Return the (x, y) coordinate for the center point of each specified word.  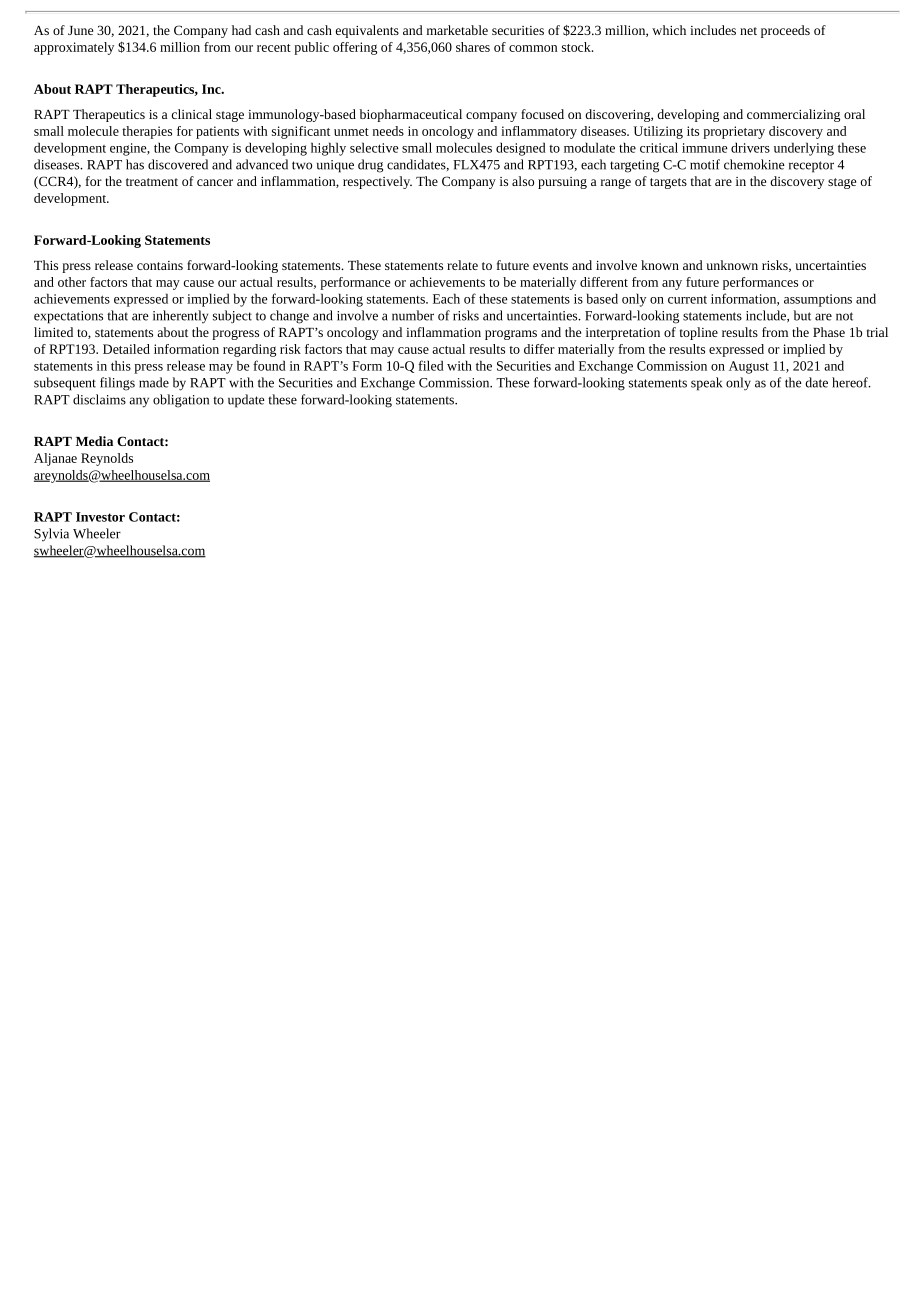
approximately (74, 48)
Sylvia (51, 535)
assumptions (818, 300)
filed (431, 365)
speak (706, 384)
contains (160, 265)
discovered (178, 164)
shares (473, 47)
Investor (100, 517)
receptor (811, 167)
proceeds (785, 31)
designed (521, 149)
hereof (851, 382)
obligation (181, 401)
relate (462, 265)
